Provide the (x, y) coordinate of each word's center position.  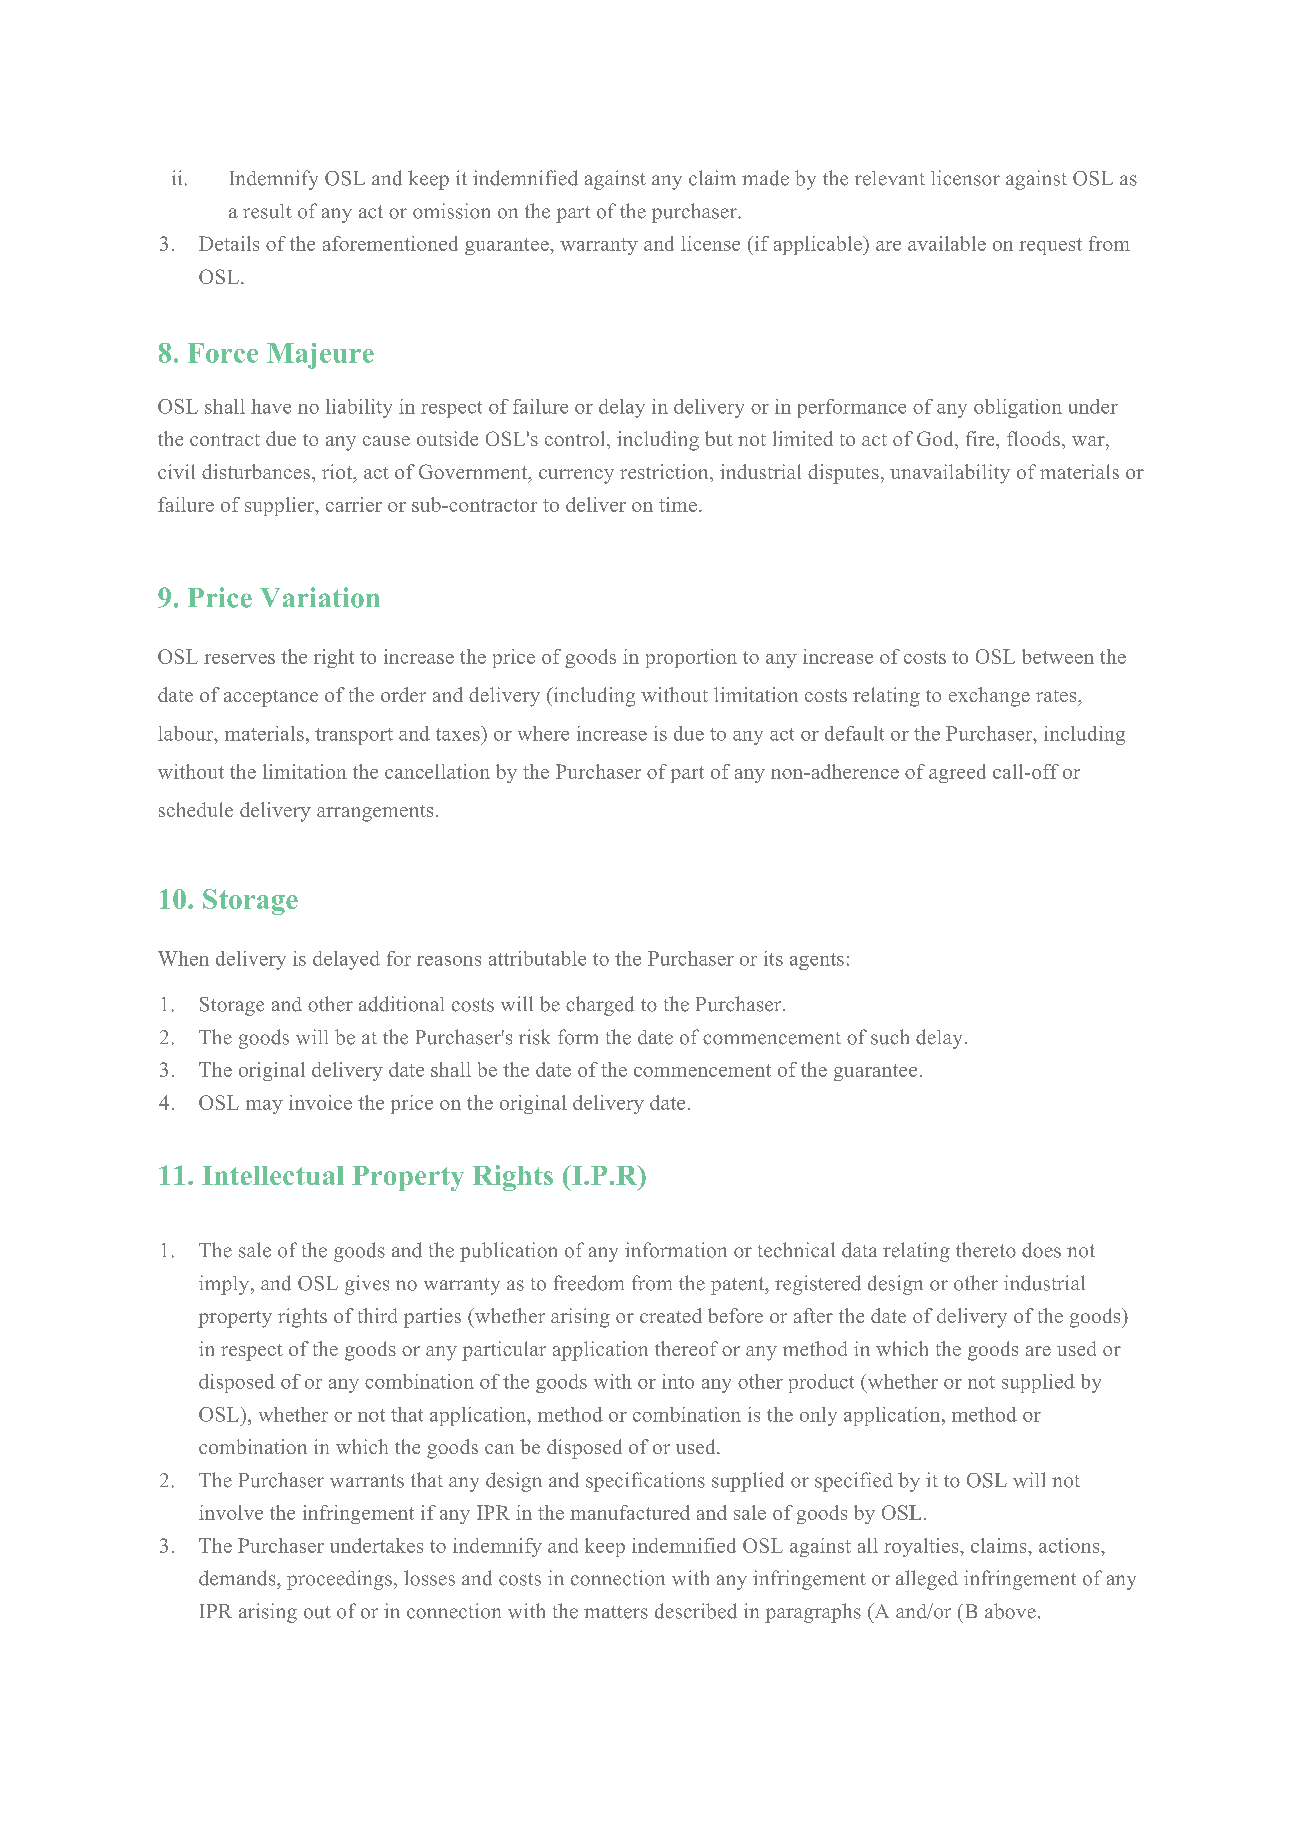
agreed (957, 773)
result (267, 211)
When (183, 958)
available (947, 243)
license (710, 243)
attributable (537, 958)
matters (616, 1612)
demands (238, 1578)
